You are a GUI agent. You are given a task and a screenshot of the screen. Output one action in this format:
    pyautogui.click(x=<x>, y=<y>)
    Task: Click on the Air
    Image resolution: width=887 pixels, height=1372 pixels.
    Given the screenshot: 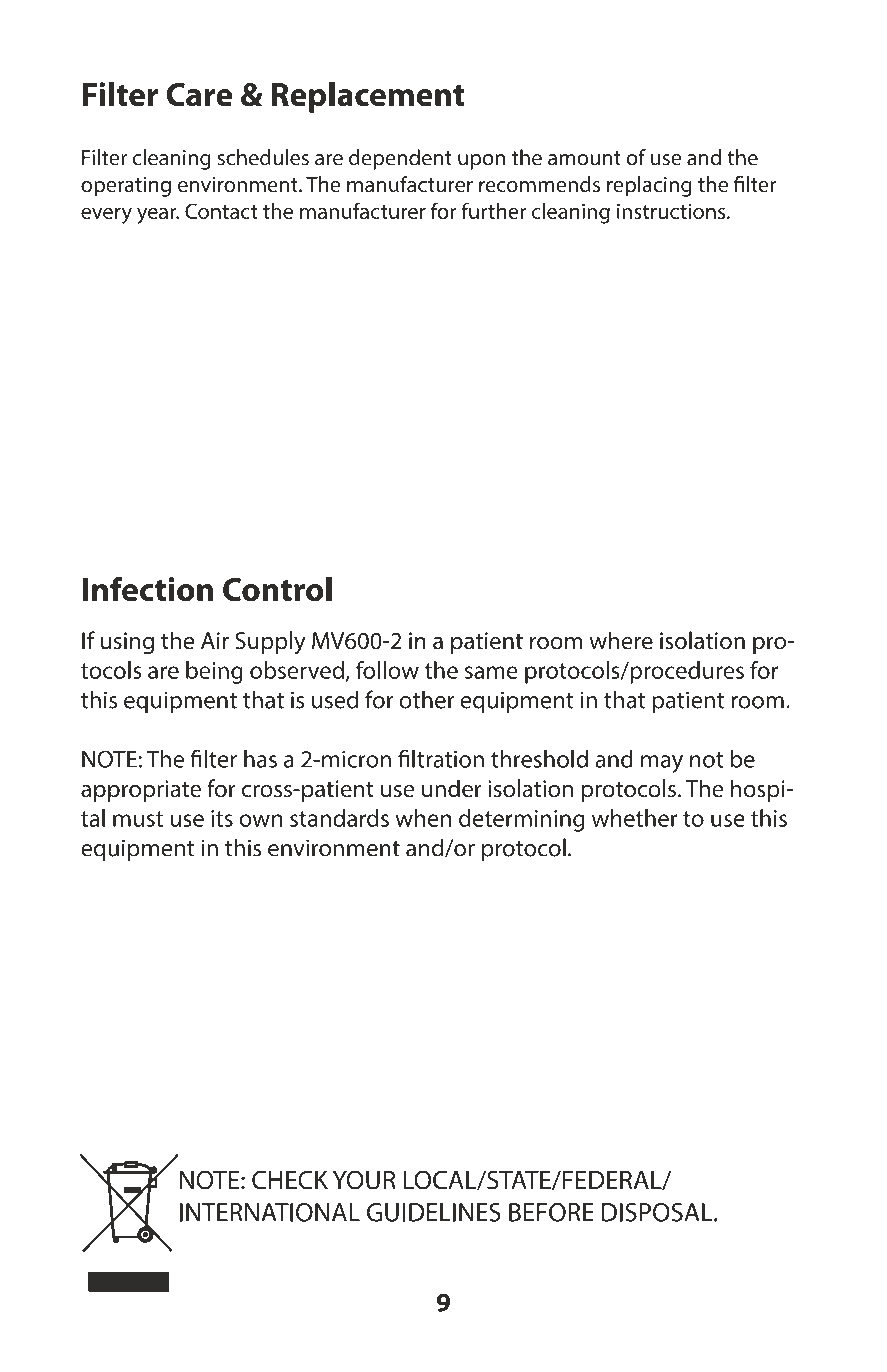 What is the action you would take?
    pyautogui.click(x=215, y=640)
